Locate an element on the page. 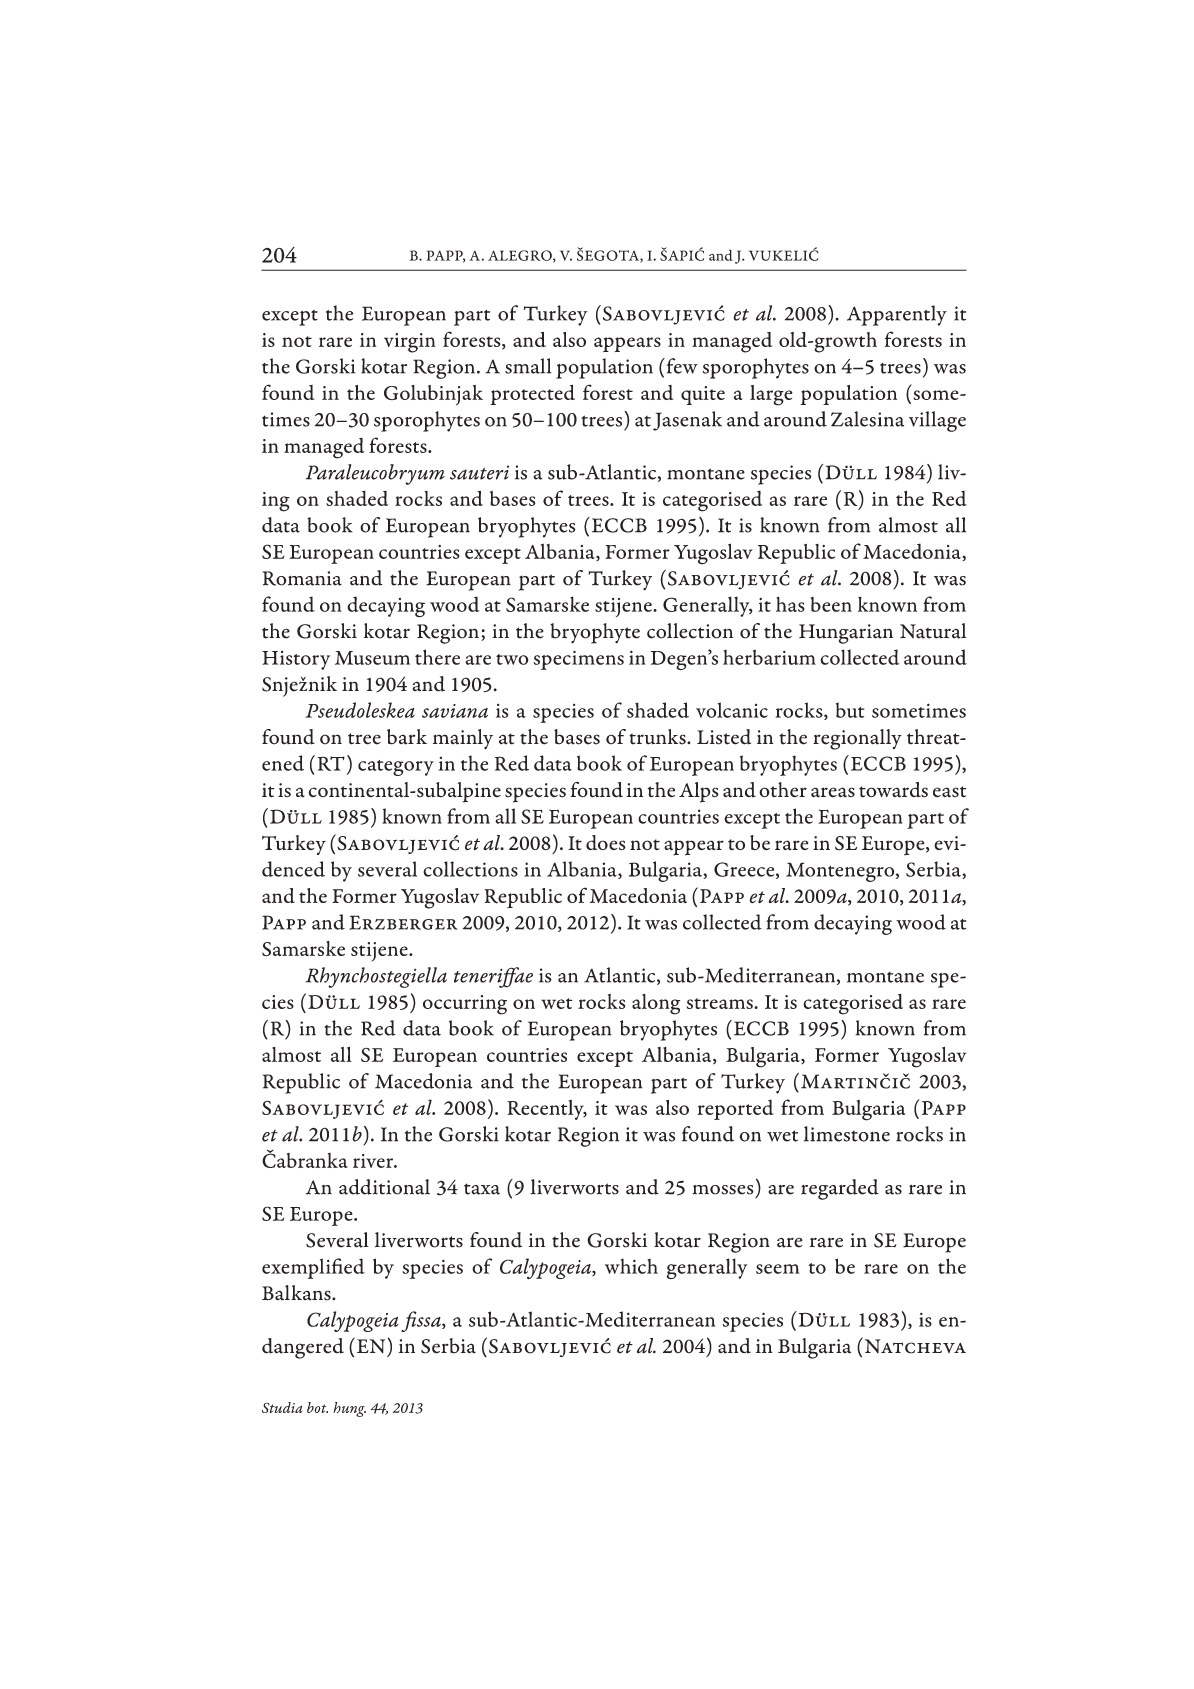 The height and width of the page is (1689, 1194). Apparently is located at coordinates (897, 315).
